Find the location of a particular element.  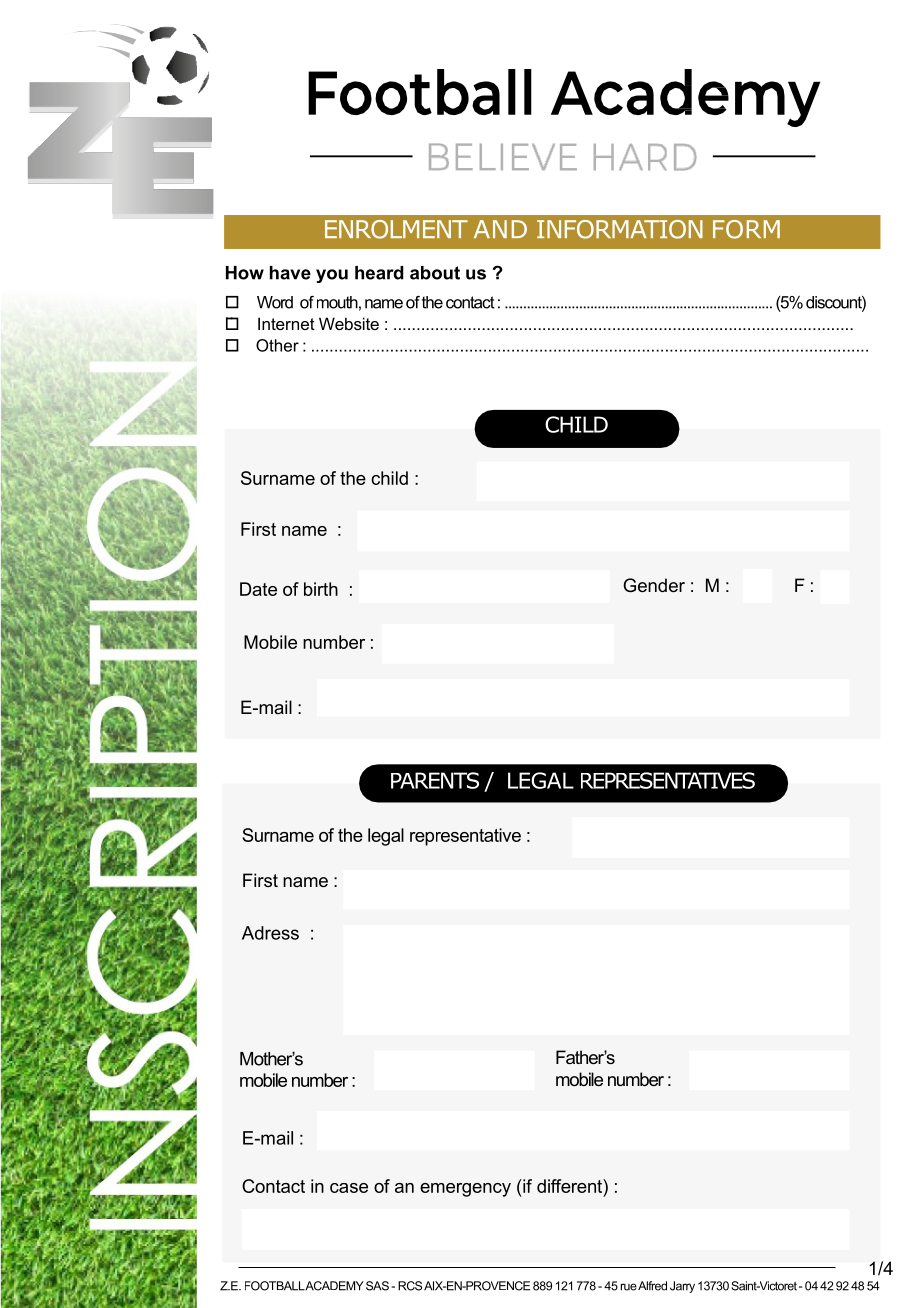

Adress is located at coordinates (270, 933).
